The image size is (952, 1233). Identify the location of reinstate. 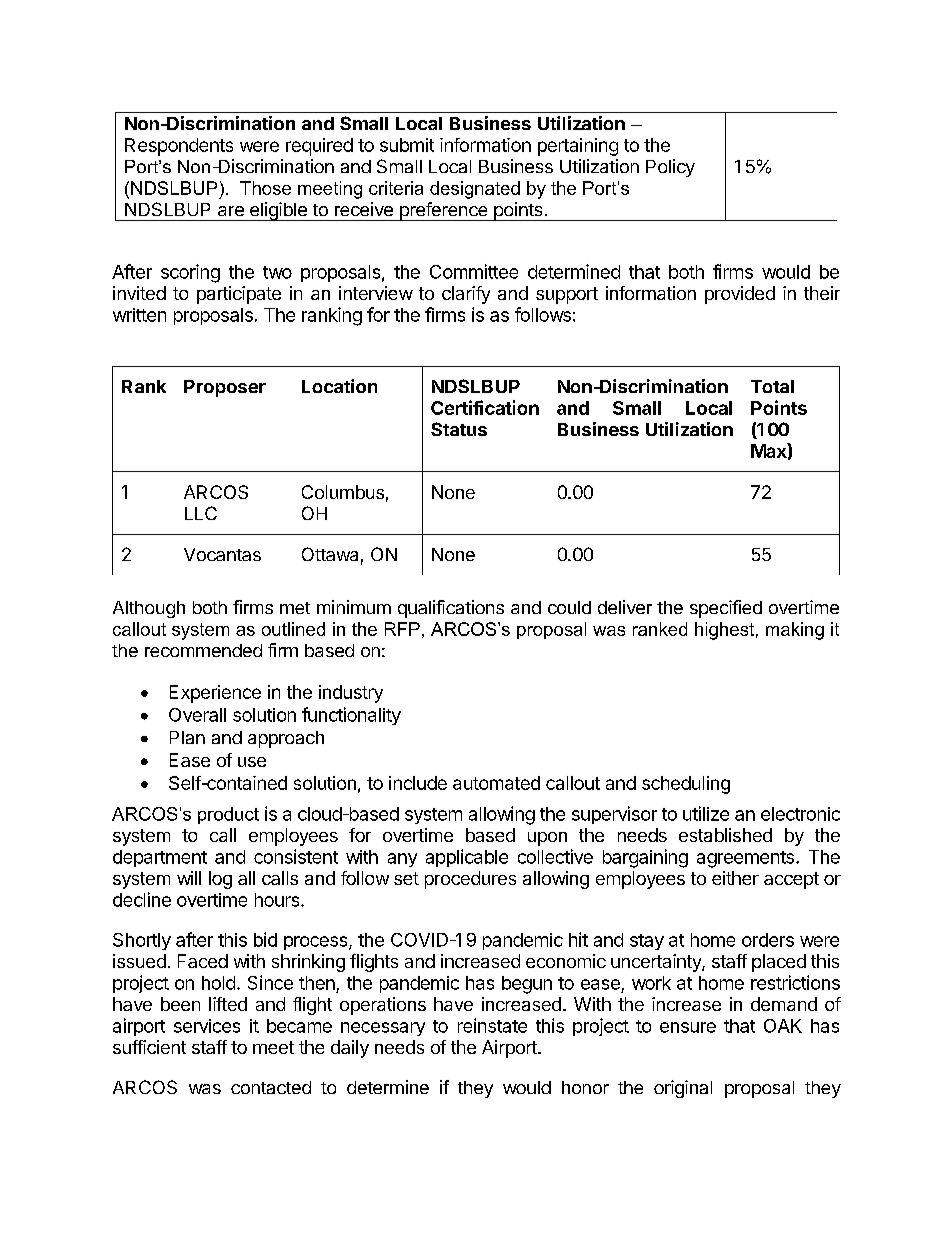
(492, 1025).
